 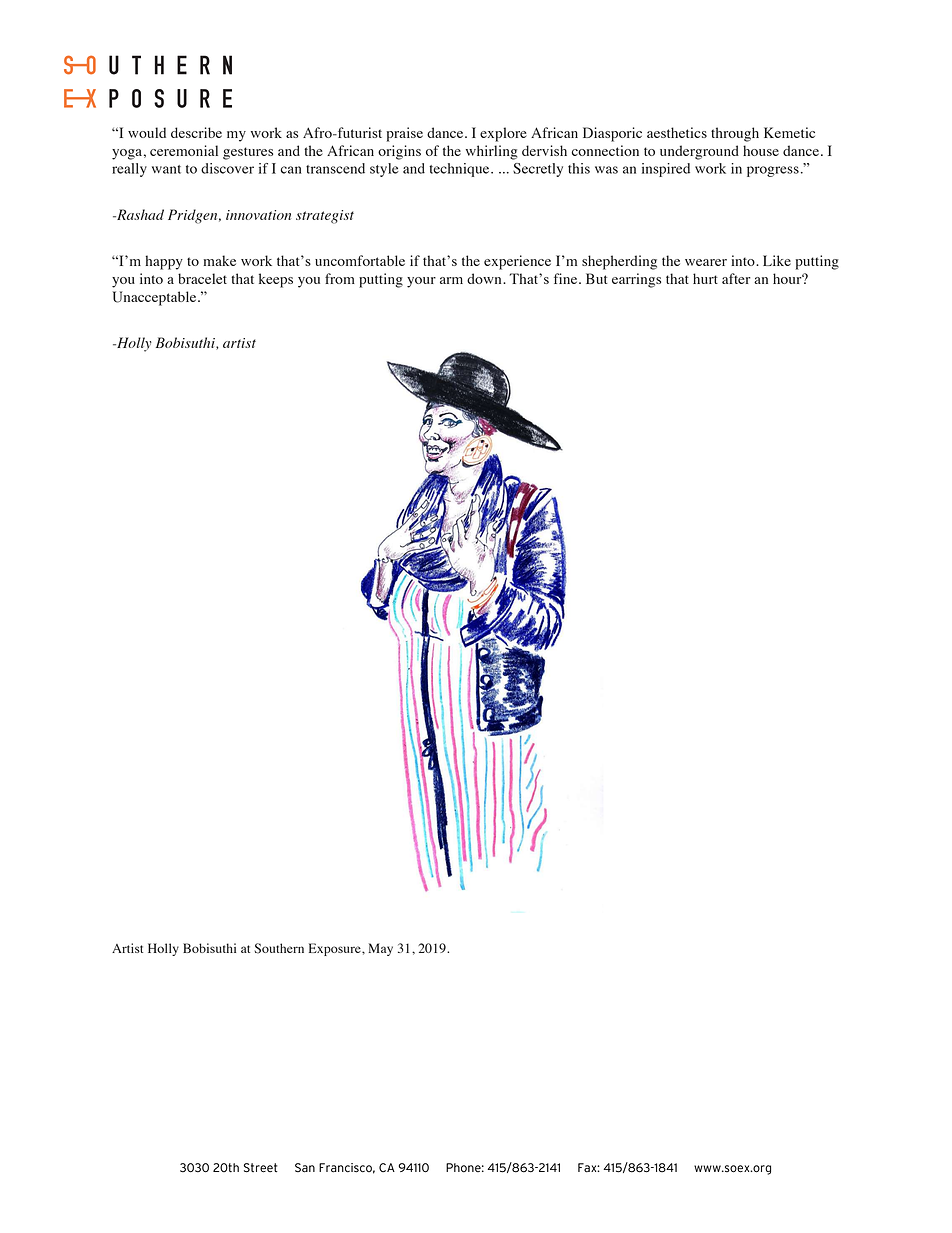 What do you see at coordinates (227, 168) in the screenshot?
I see `discover` at bounding box center [227, 168].
